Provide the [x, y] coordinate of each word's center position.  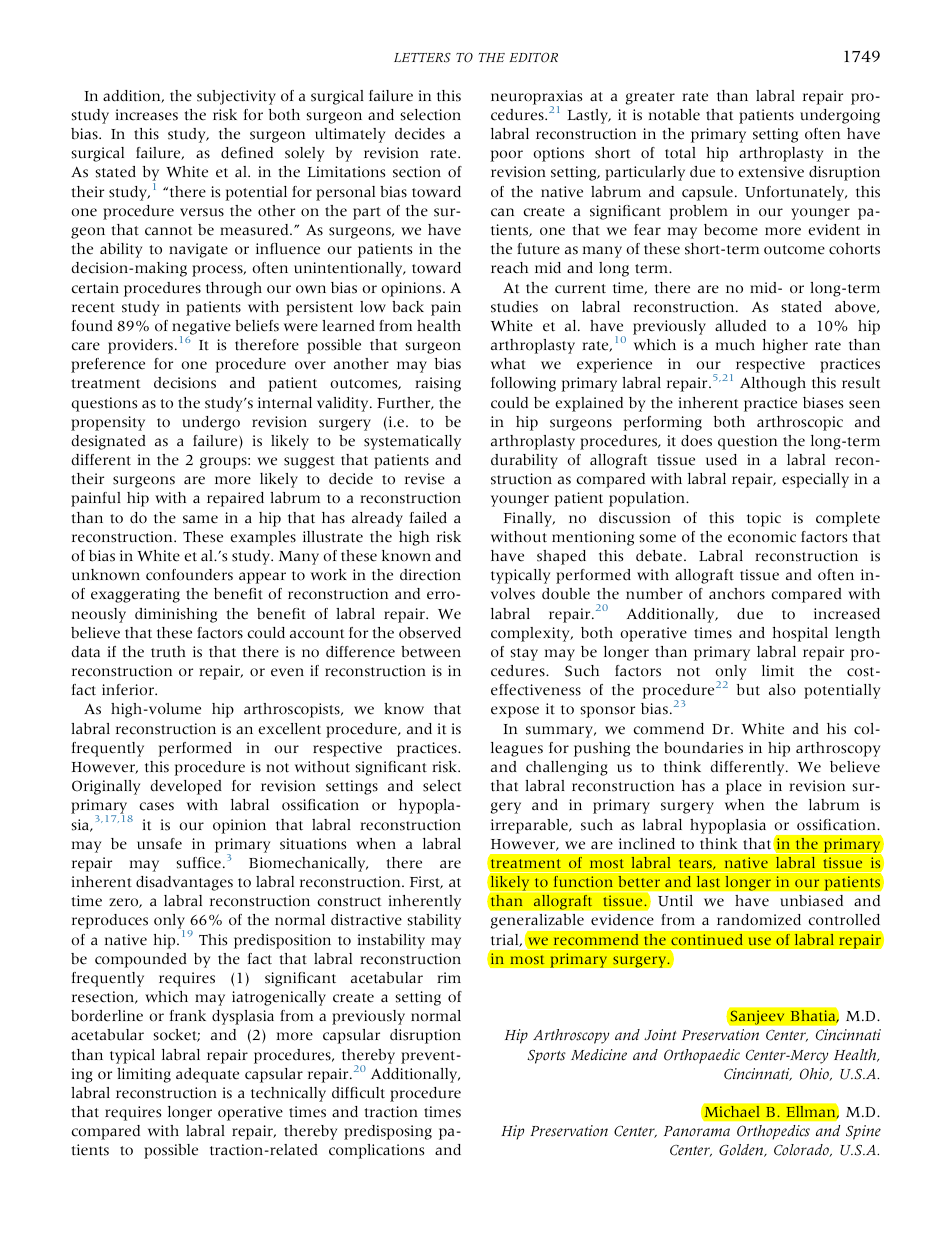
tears [696, 864]
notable [674, 115]
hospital [800, 634]
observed [430, 633]
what [508, 364]
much [735, 345]
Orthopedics [773, 1132]
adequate [207, 1075]
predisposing [388, 1132]
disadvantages [184, 883]
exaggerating [135, 595]
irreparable [530, 826]
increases [147, 115]
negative [201, 328]
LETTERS [422, 58]
